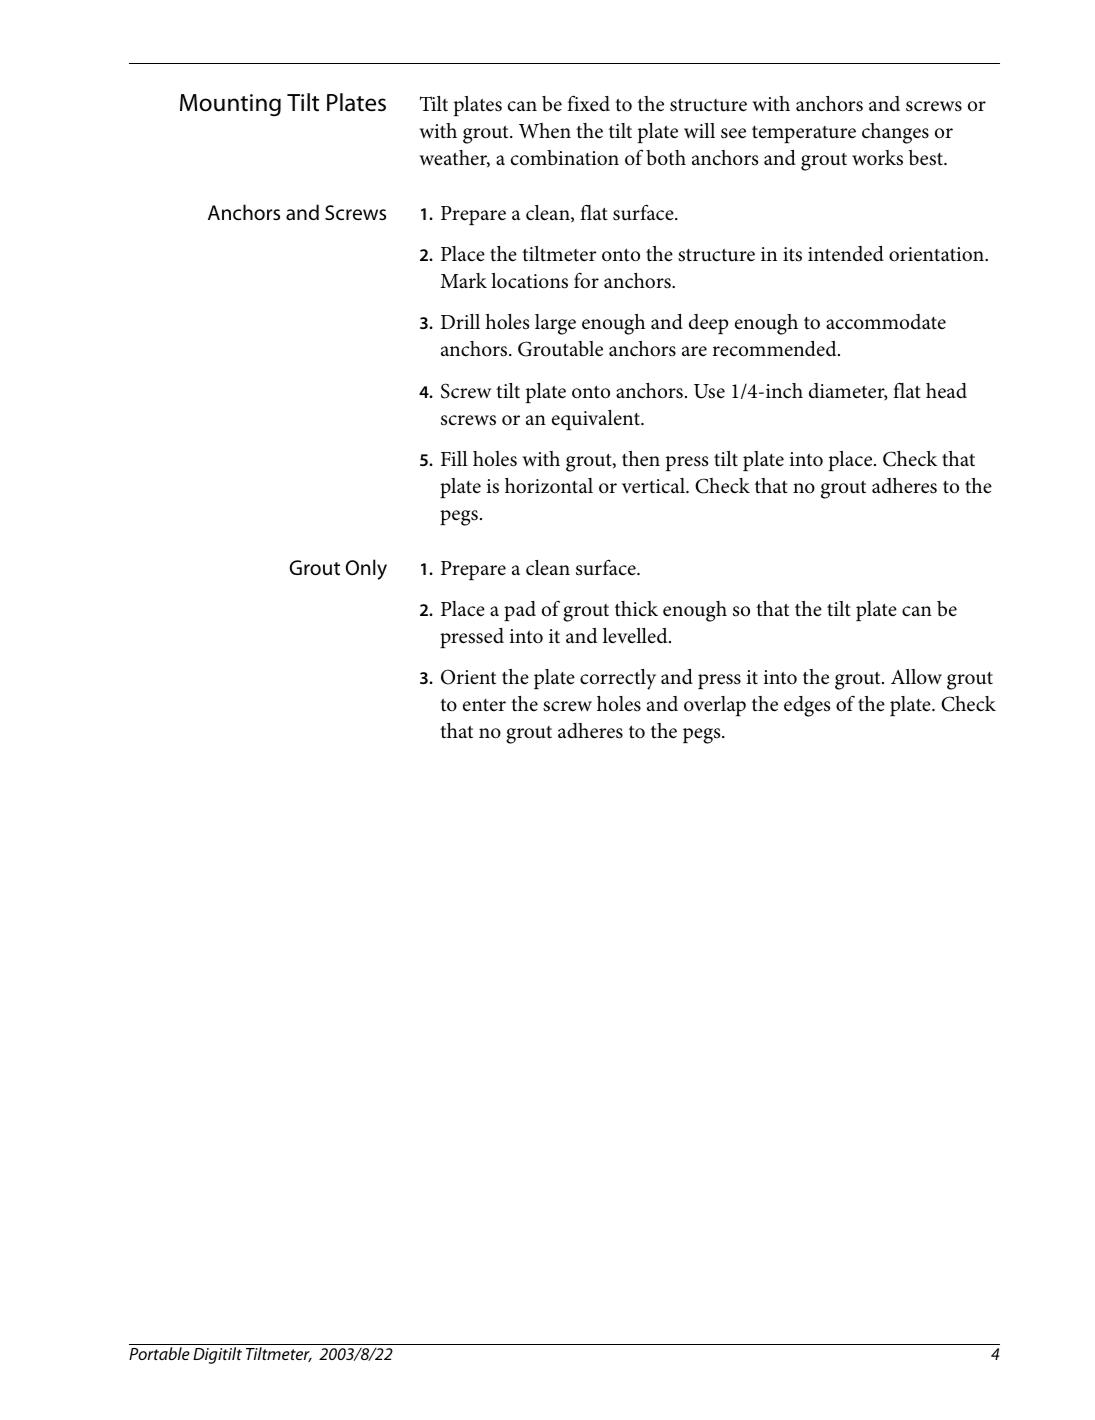  Describe the element at coordinates (916, 677) in the image. I see `Allow` at that location.
